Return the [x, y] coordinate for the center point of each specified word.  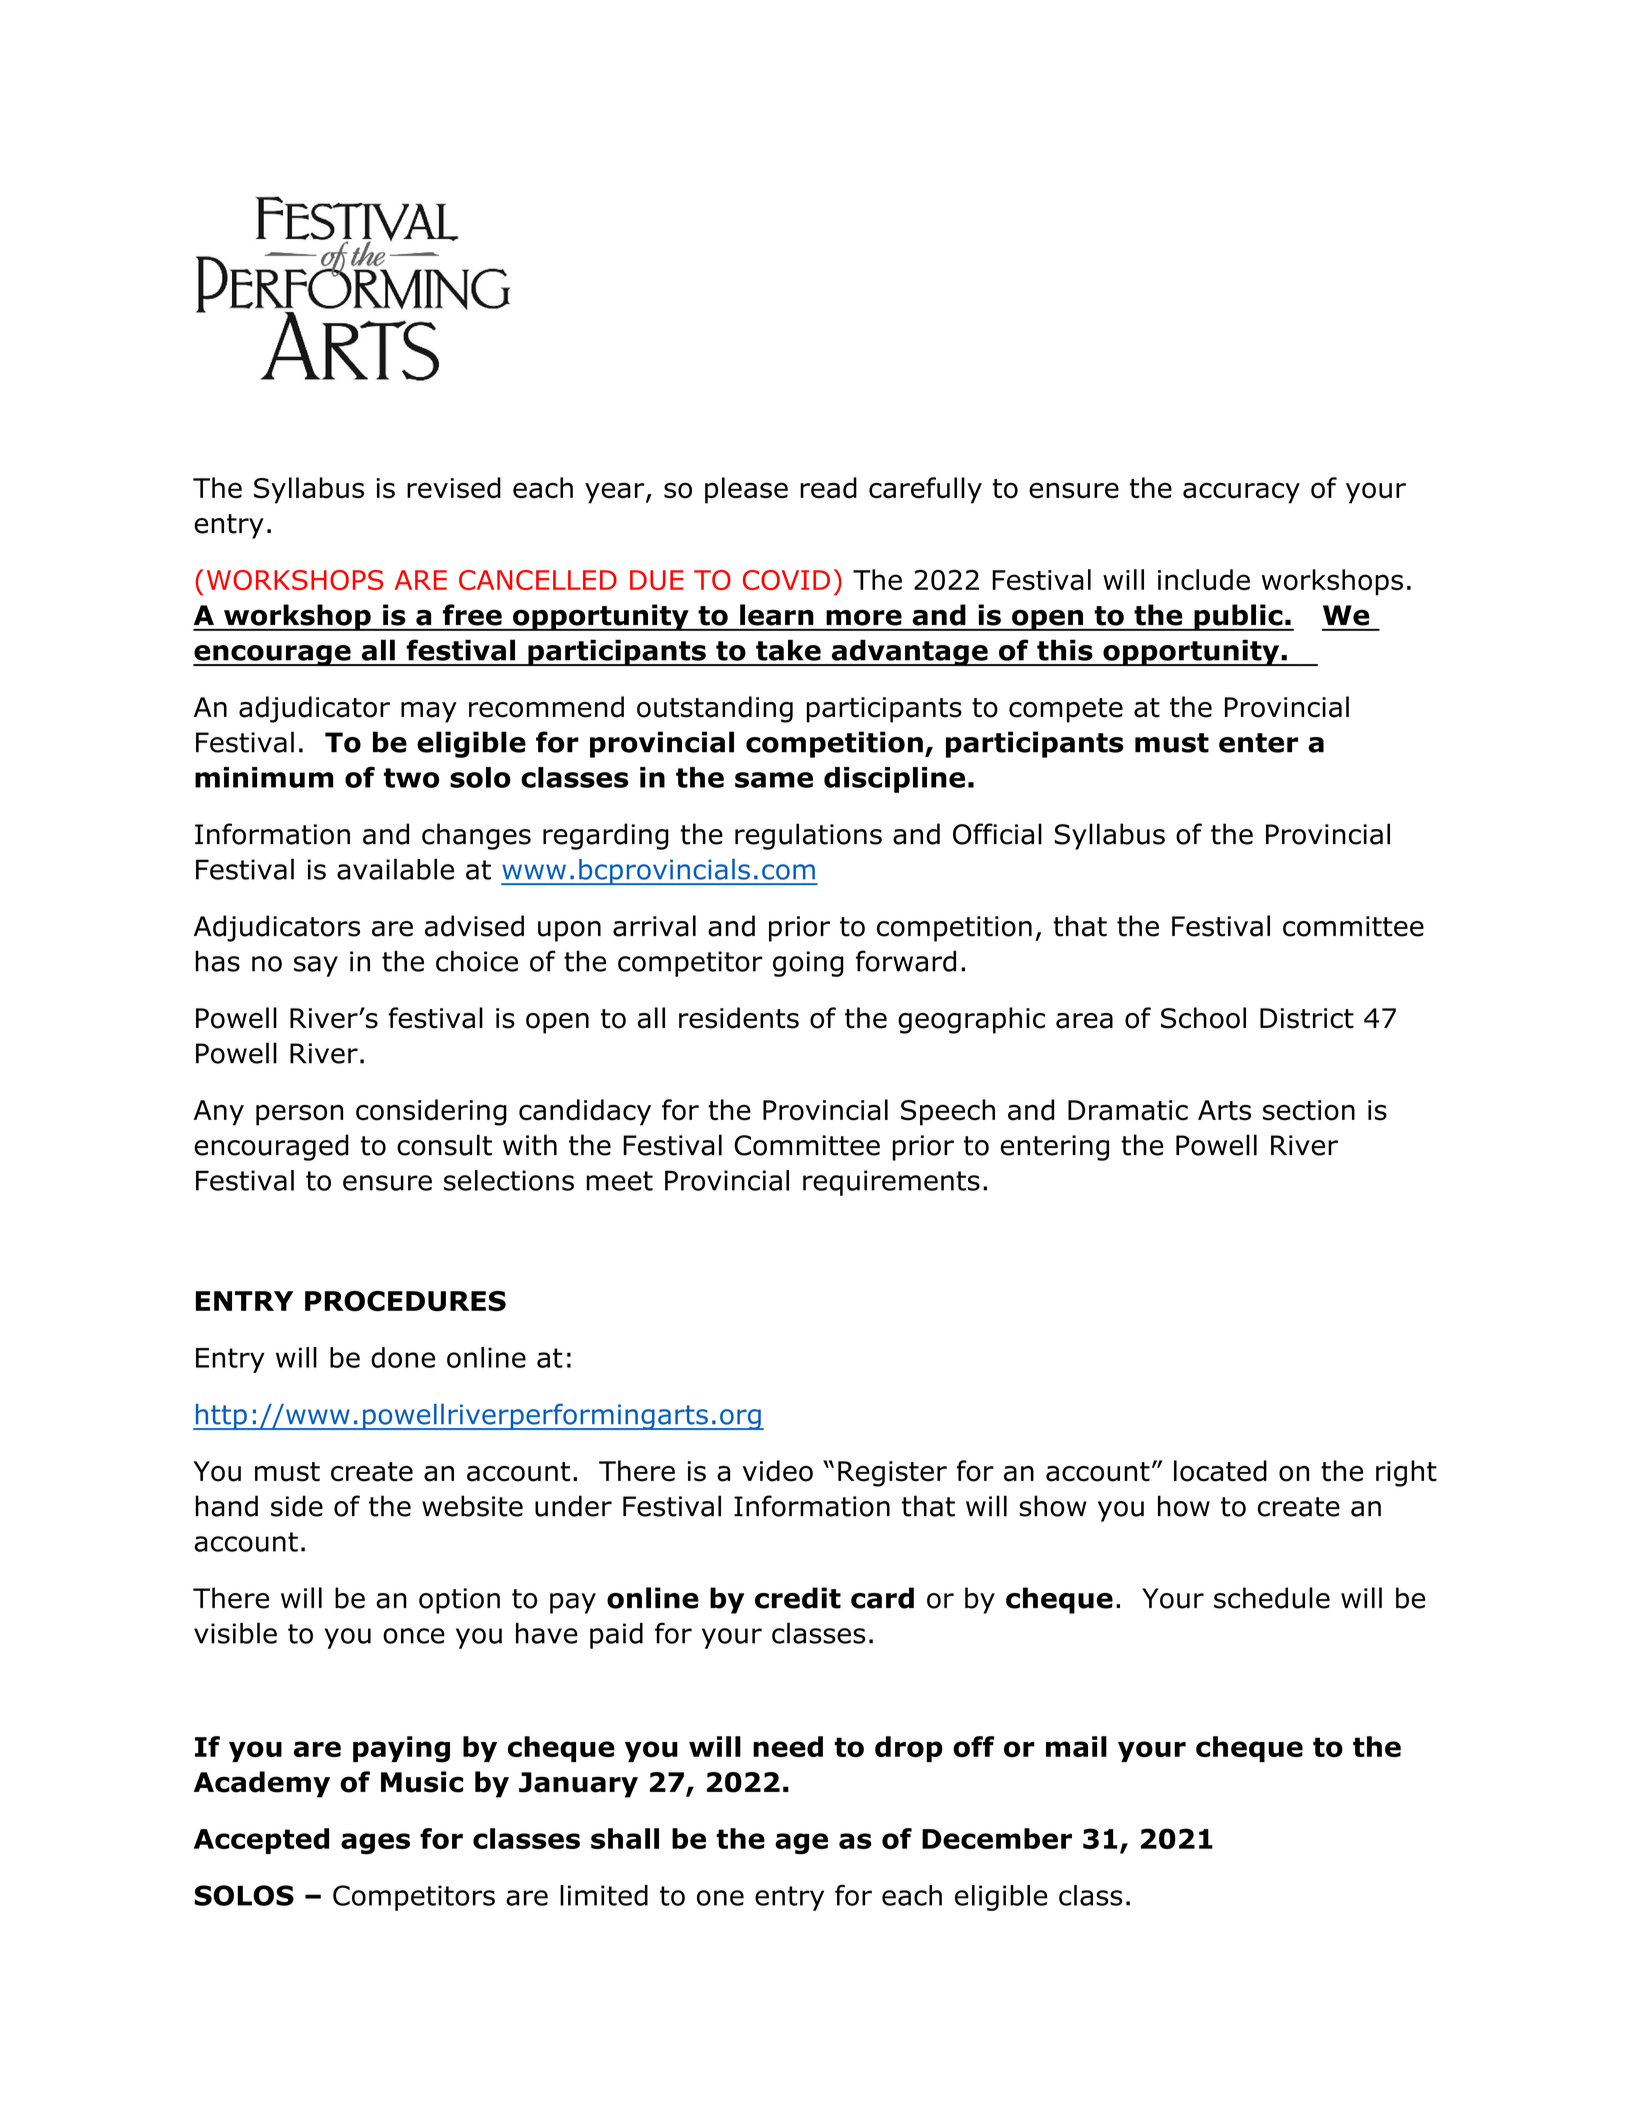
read [828, 488]
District [1307, 1018]
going [808, 964]
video [778, 1471]
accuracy [1241, 493]
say [316, 966]
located [1220, 1471]
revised [454, 488]
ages [375, 1844]
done [403, 1357]
